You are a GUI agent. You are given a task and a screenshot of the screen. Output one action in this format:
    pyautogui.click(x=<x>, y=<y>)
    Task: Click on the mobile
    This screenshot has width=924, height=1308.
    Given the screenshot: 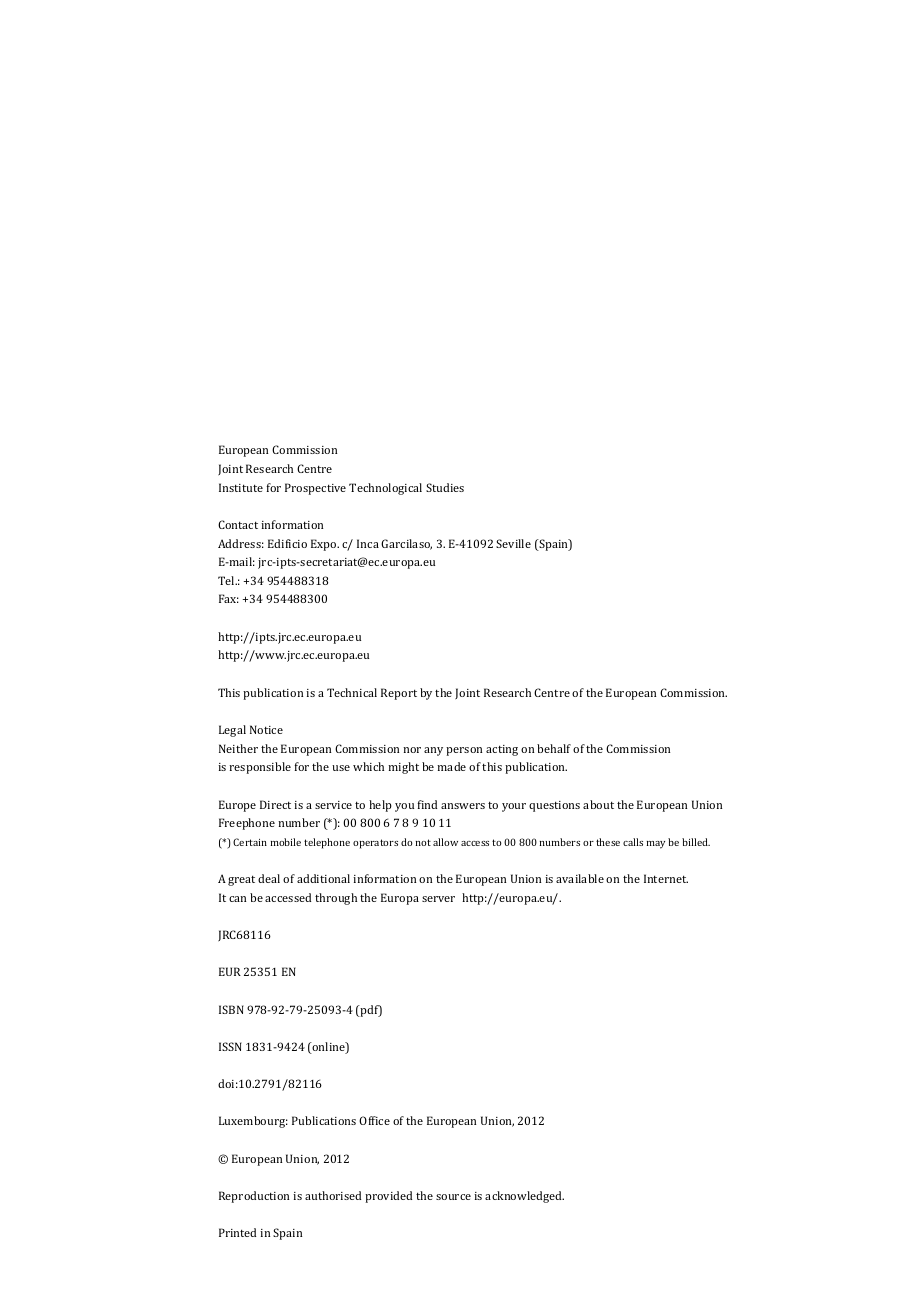 What is the action you would take?
    pyautogui.click(x=286, y=842)
